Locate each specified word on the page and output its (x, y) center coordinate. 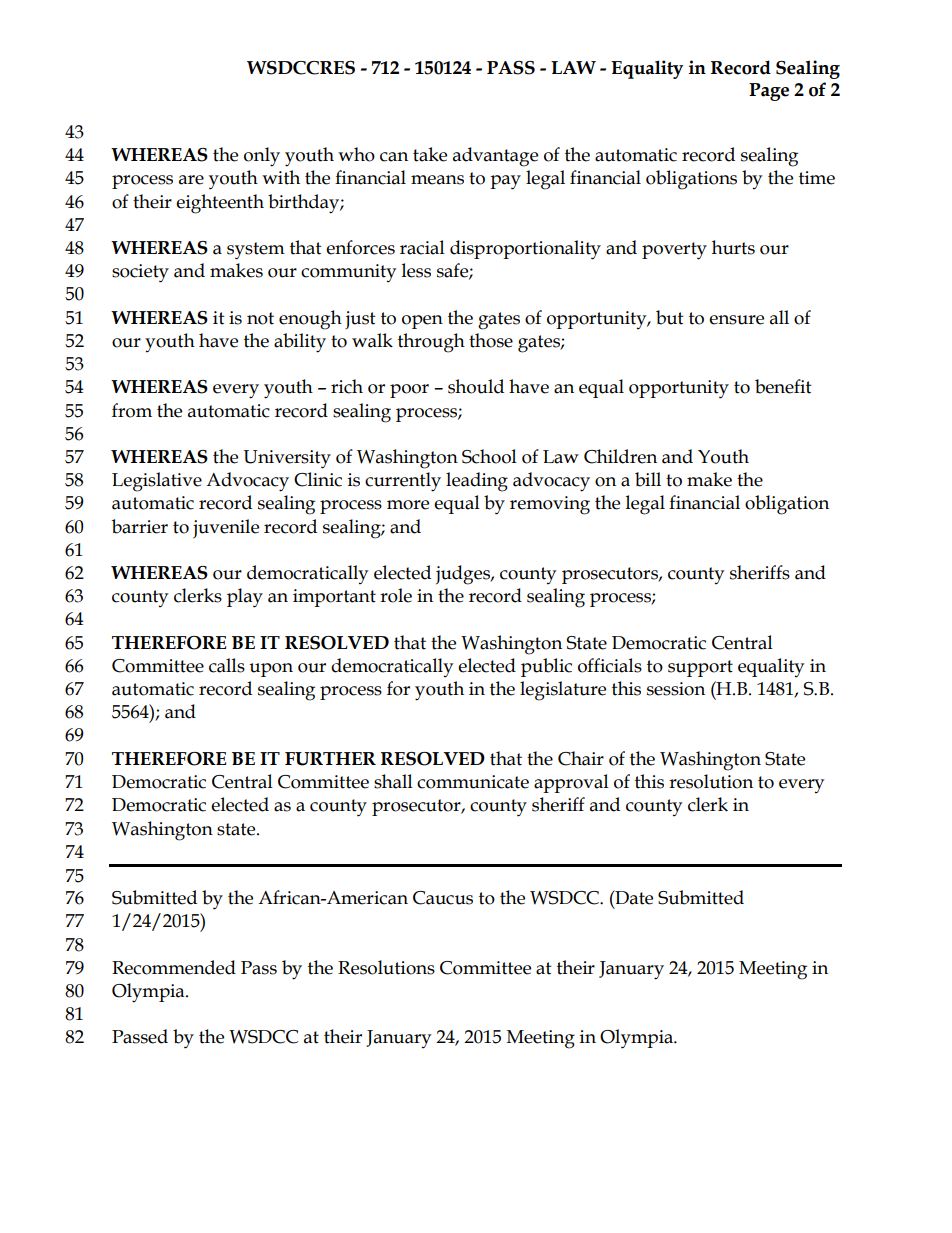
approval (571, 783)
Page (769, 92)
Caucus (443, 898)
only (262, 157)
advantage (495, 157)
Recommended (174, 967)
